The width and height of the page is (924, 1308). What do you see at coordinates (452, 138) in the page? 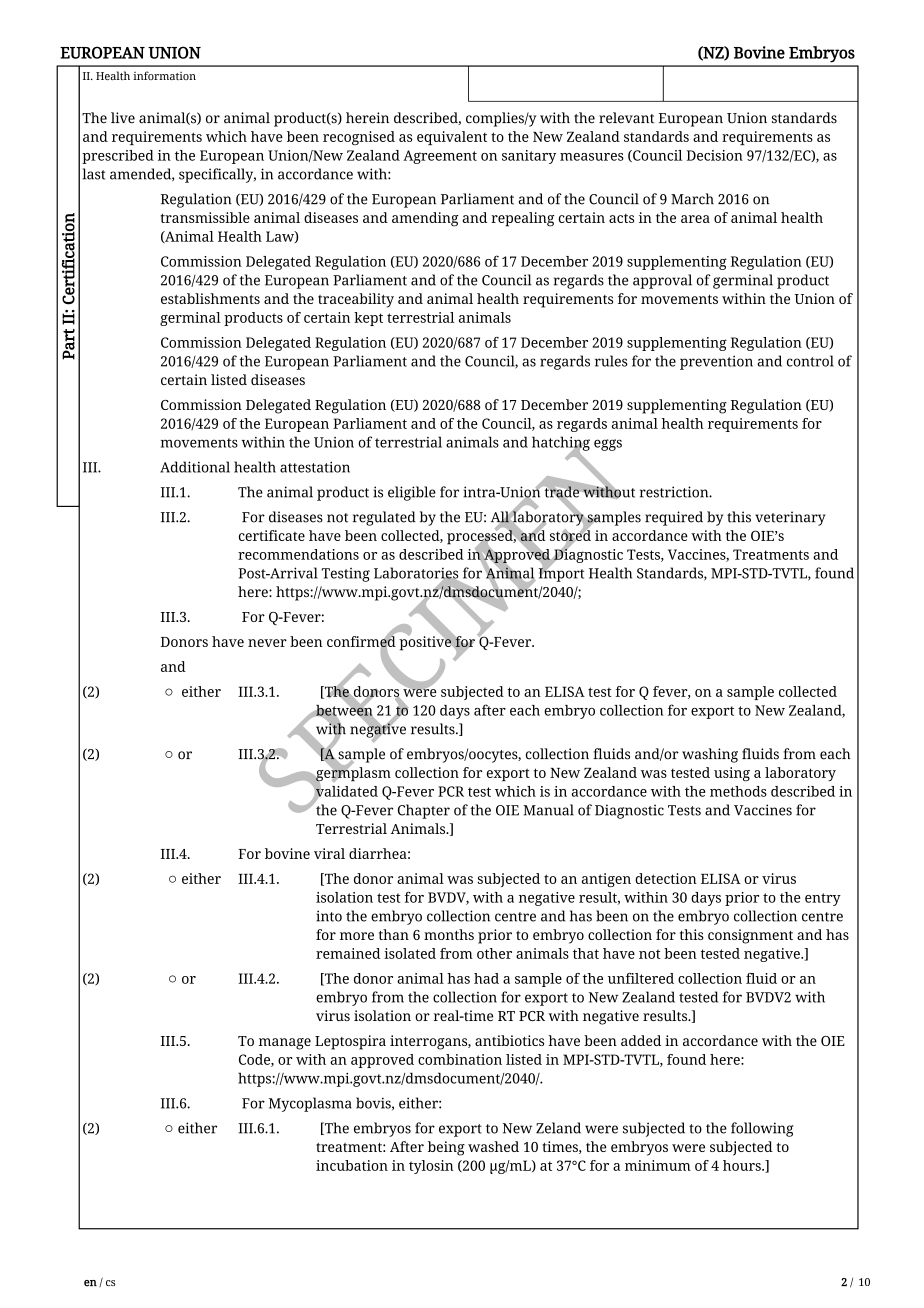
I see `equivalent` at bounding box center [452, 138].
